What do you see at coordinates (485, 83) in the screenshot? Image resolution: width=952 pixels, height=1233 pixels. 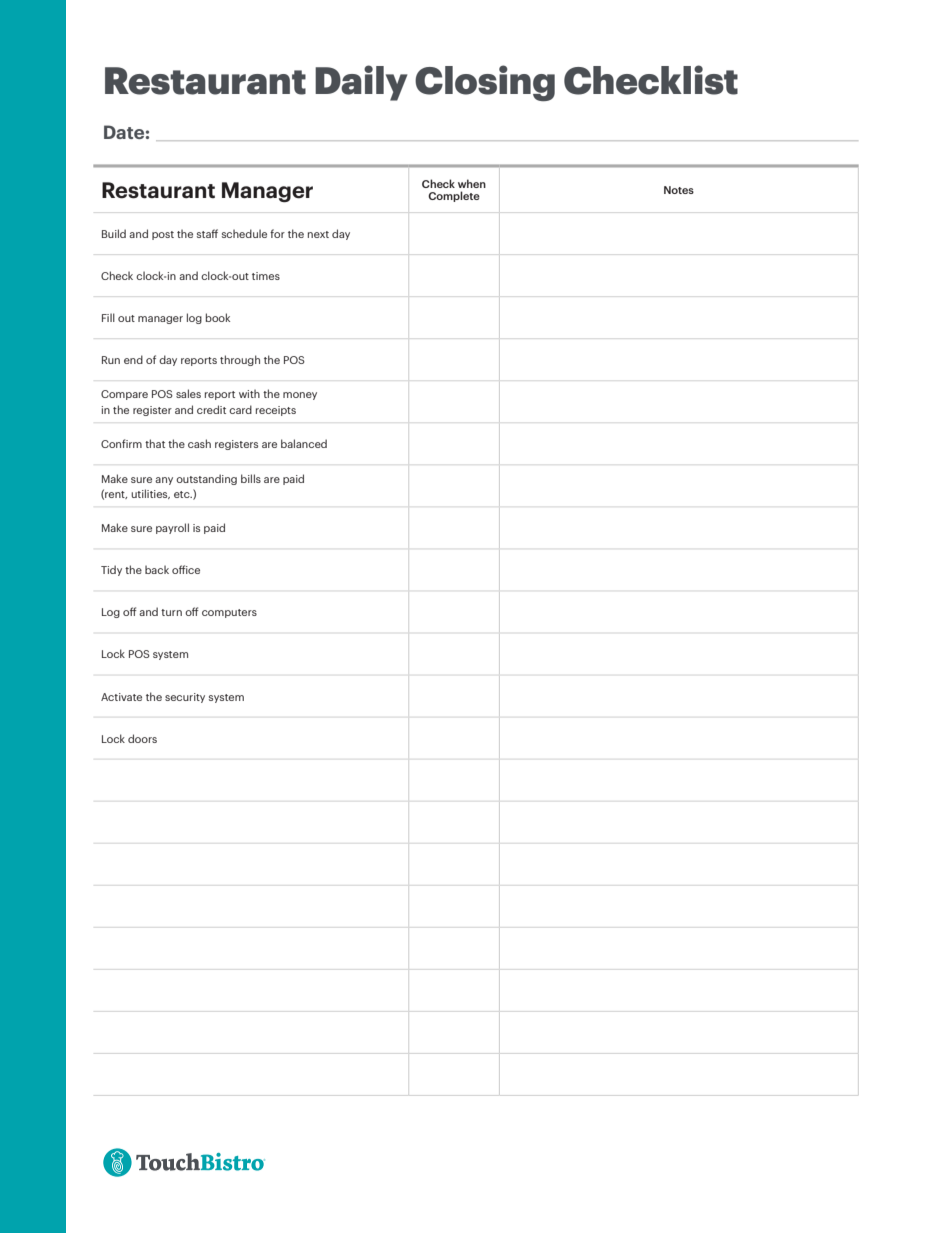 I see `Closing` at bounding box center [485, 83].
